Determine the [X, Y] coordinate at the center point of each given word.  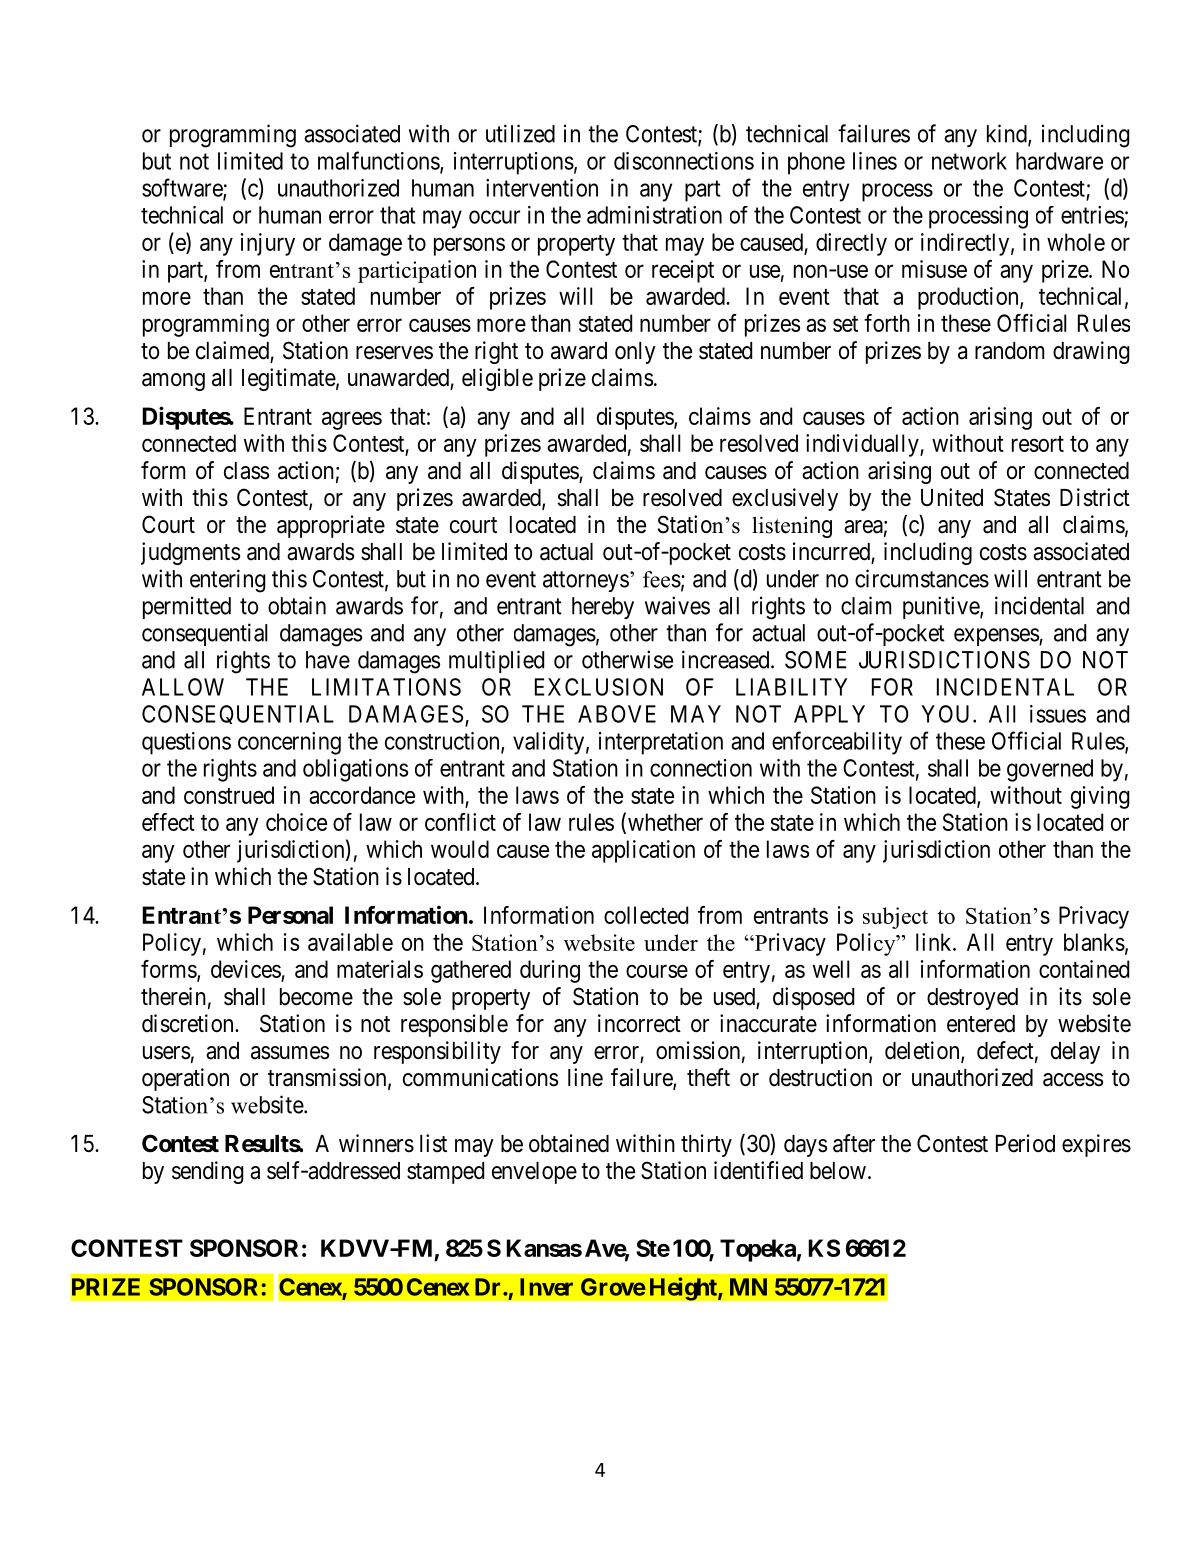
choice [296, 822]
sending [208, 1172]
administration [654, 215]
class [246, 471]
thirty [706, 1145]
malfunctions [379, 161]
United [952, 497]
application [643, 851]
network [969, 161]
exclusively [785, 499]
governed [1050, 770]
